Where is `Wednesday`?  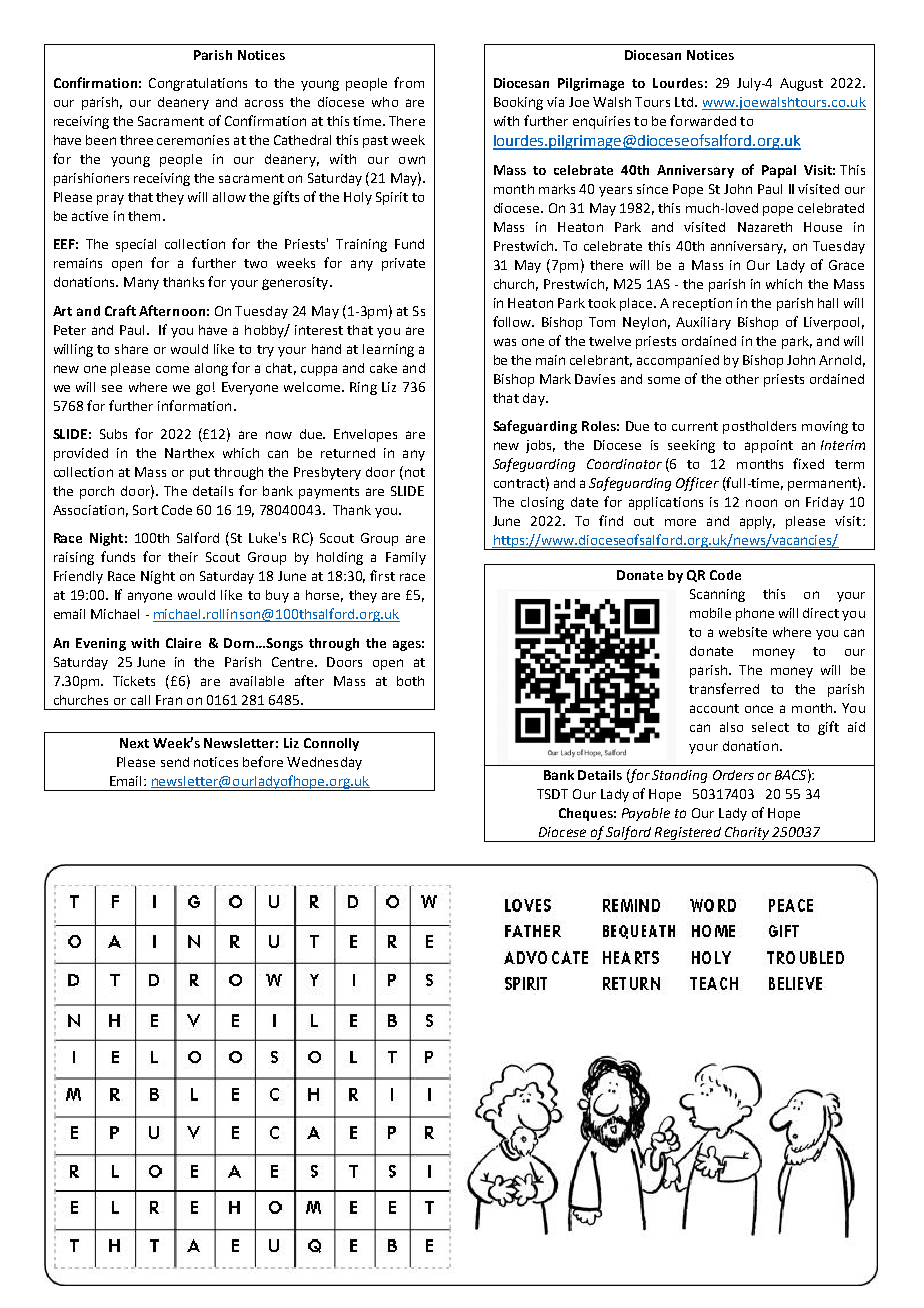
Wednesday is located at coordinates (324, 763).
